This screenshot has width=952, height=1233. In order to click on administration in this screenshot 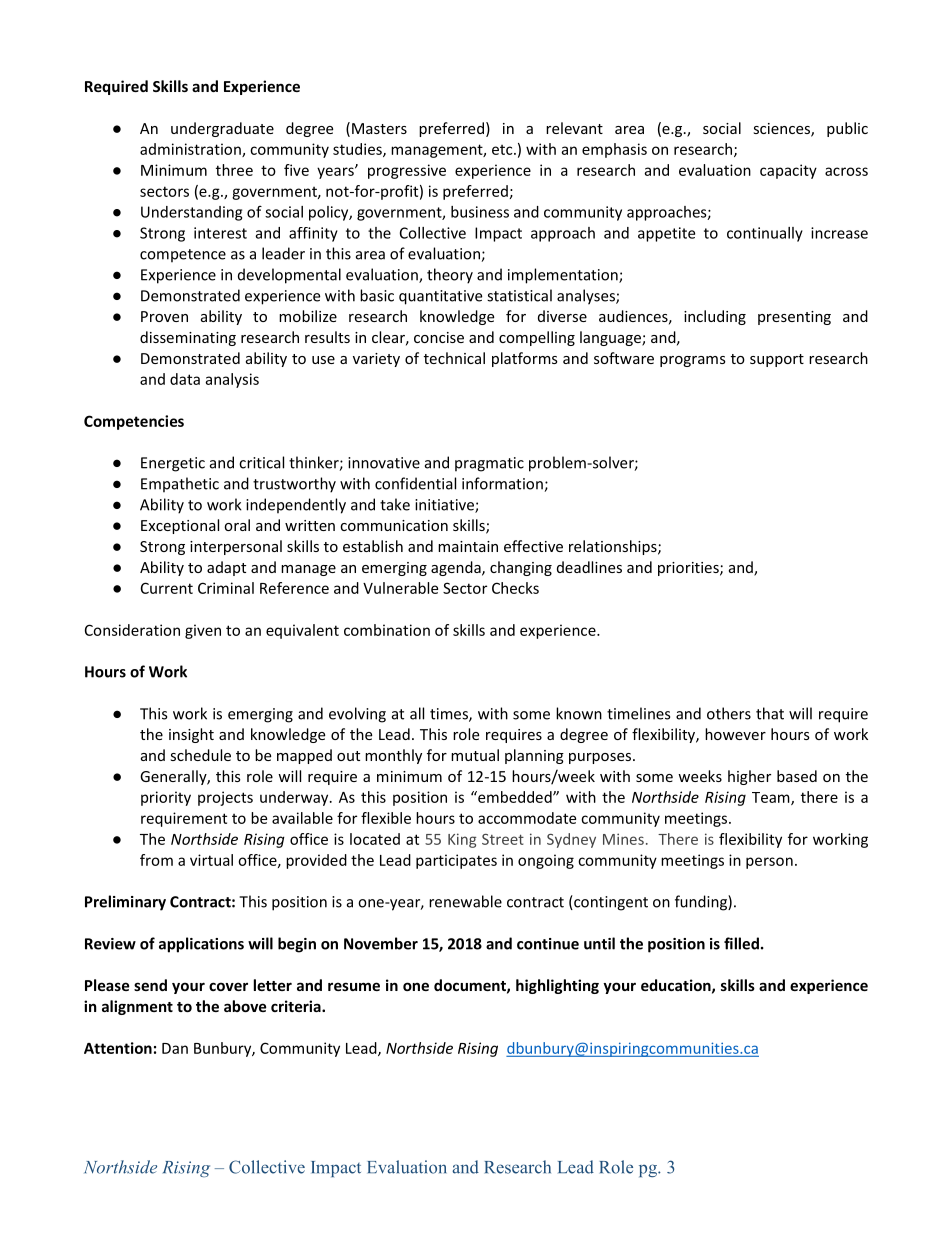, I will do `click(191, 150)`.
